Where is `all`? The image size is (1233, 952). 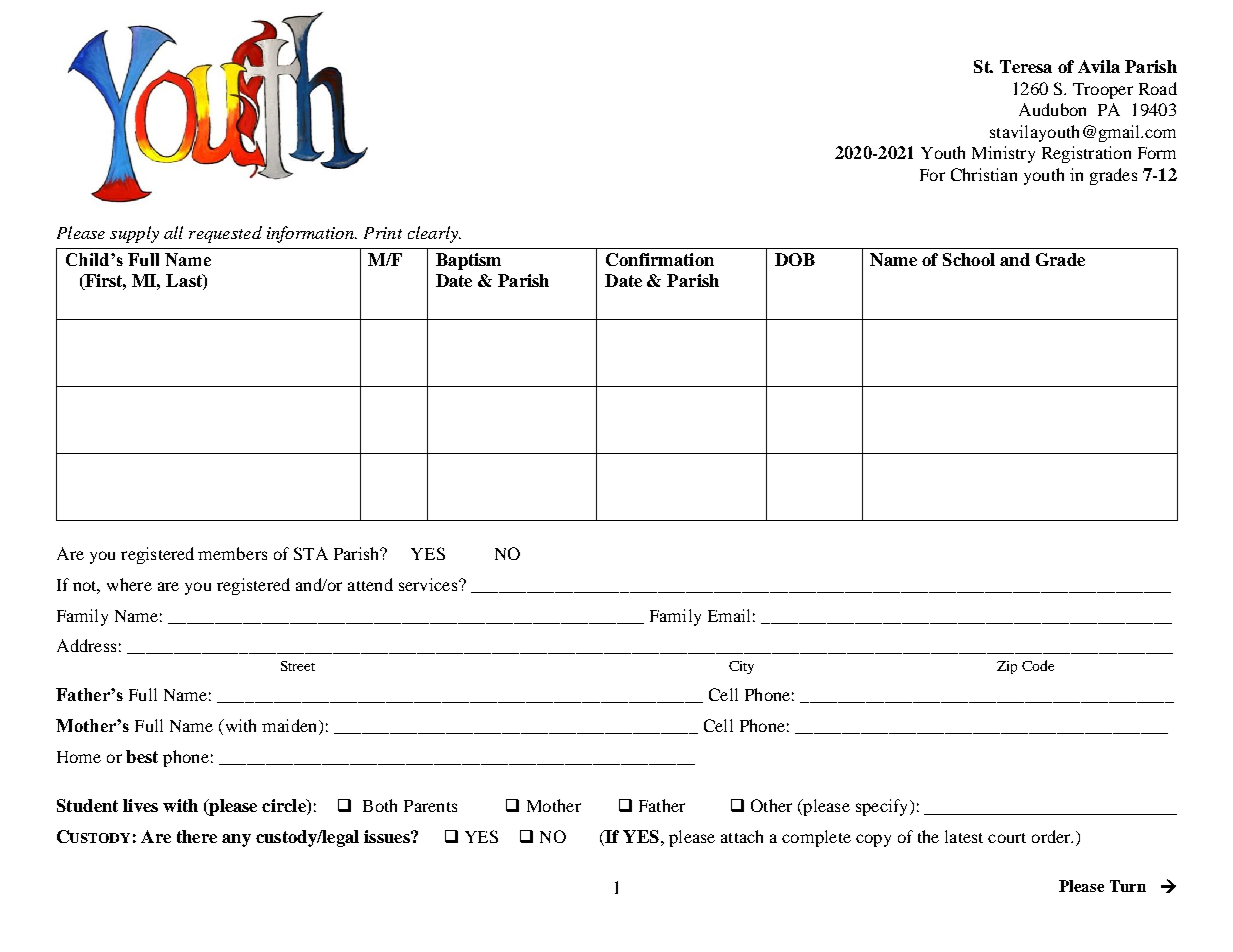 all is located at coordinates (173, 232).
